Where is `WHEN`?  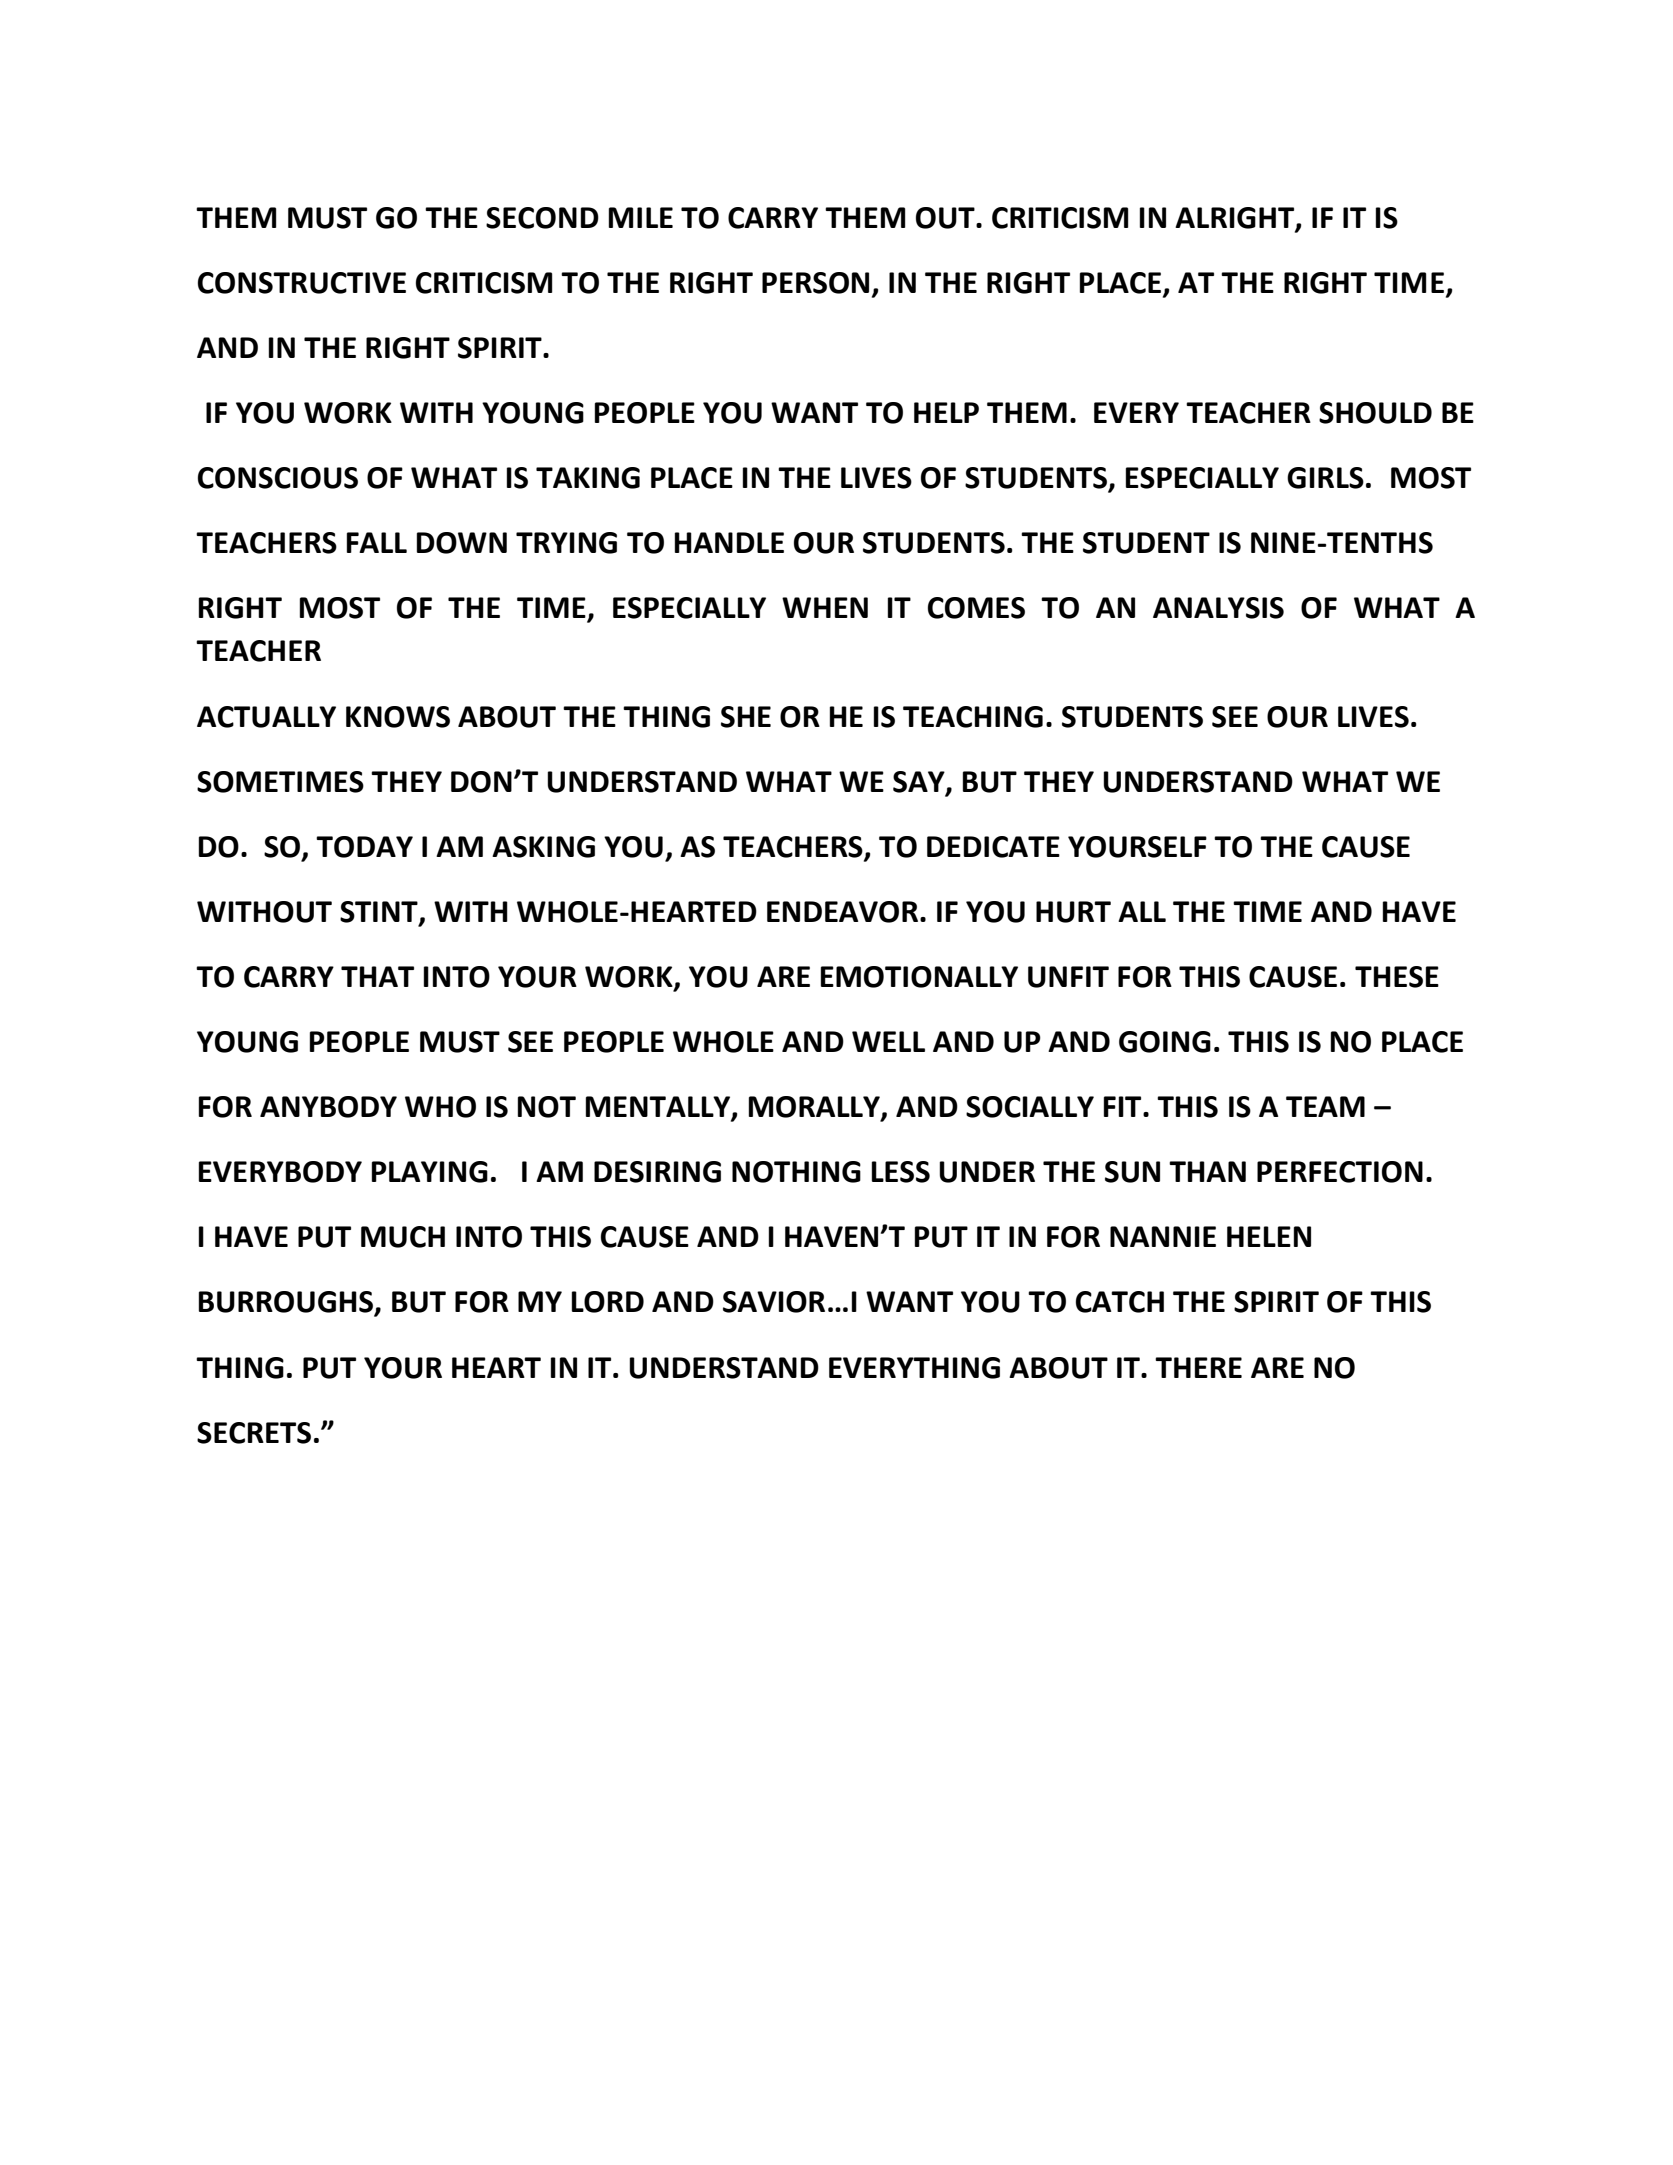 WHEN is located at coordinates (825, 607).
